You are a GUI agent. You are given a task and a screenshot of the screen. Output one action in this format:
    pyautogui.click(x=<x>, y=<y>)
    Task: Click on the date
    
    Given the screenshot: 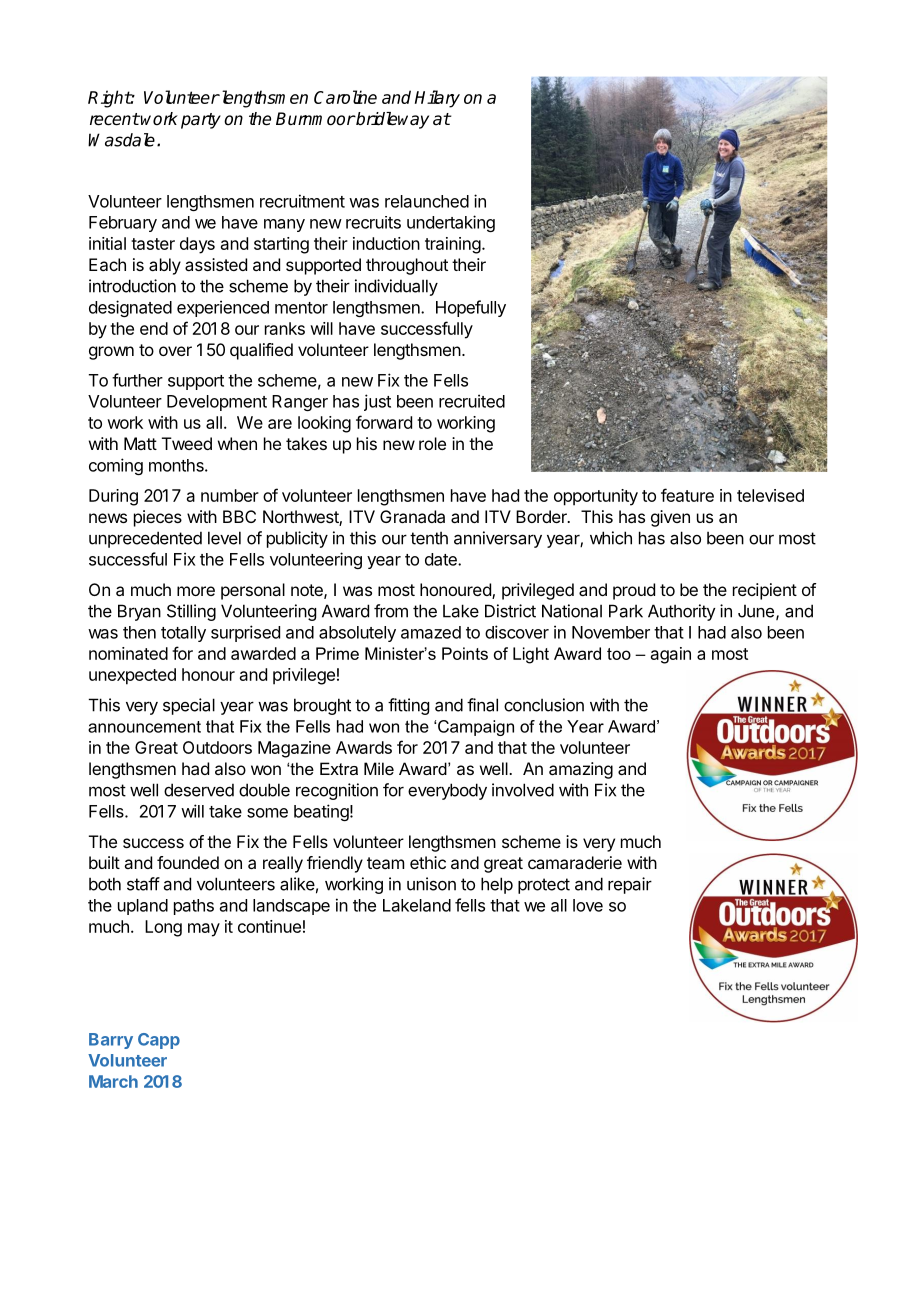 What is the action you would take?
    pyautogui.click(x=442, y=559)
